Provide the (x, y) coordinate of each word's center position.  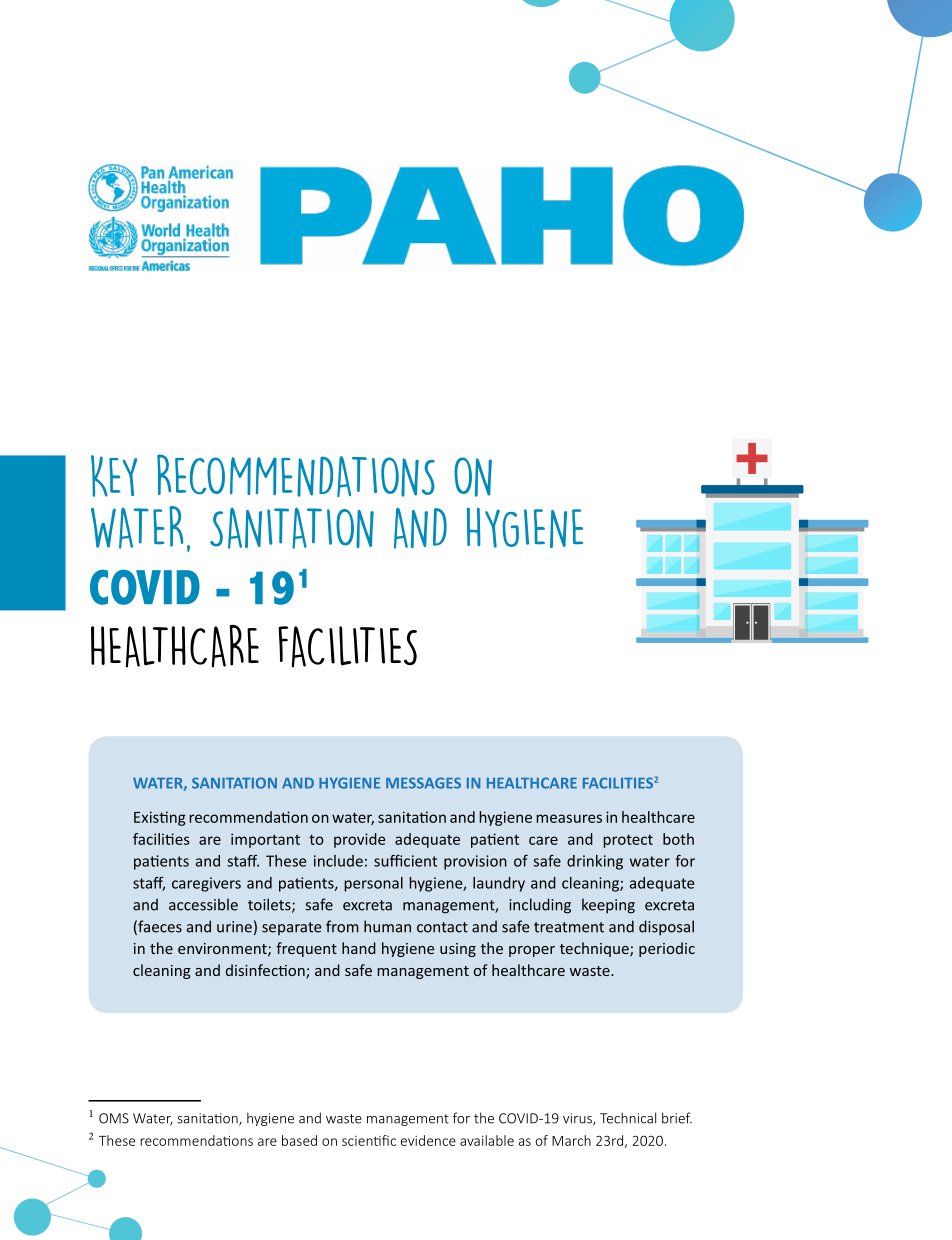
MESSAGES (423, 783)
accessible (203, 904)
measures (569, 818)
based (299, 1140)
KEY (114, 476)
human (387, 926)
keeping (608, 906)
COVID (145, 587)
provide (359, 840)
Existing (160, 818)
